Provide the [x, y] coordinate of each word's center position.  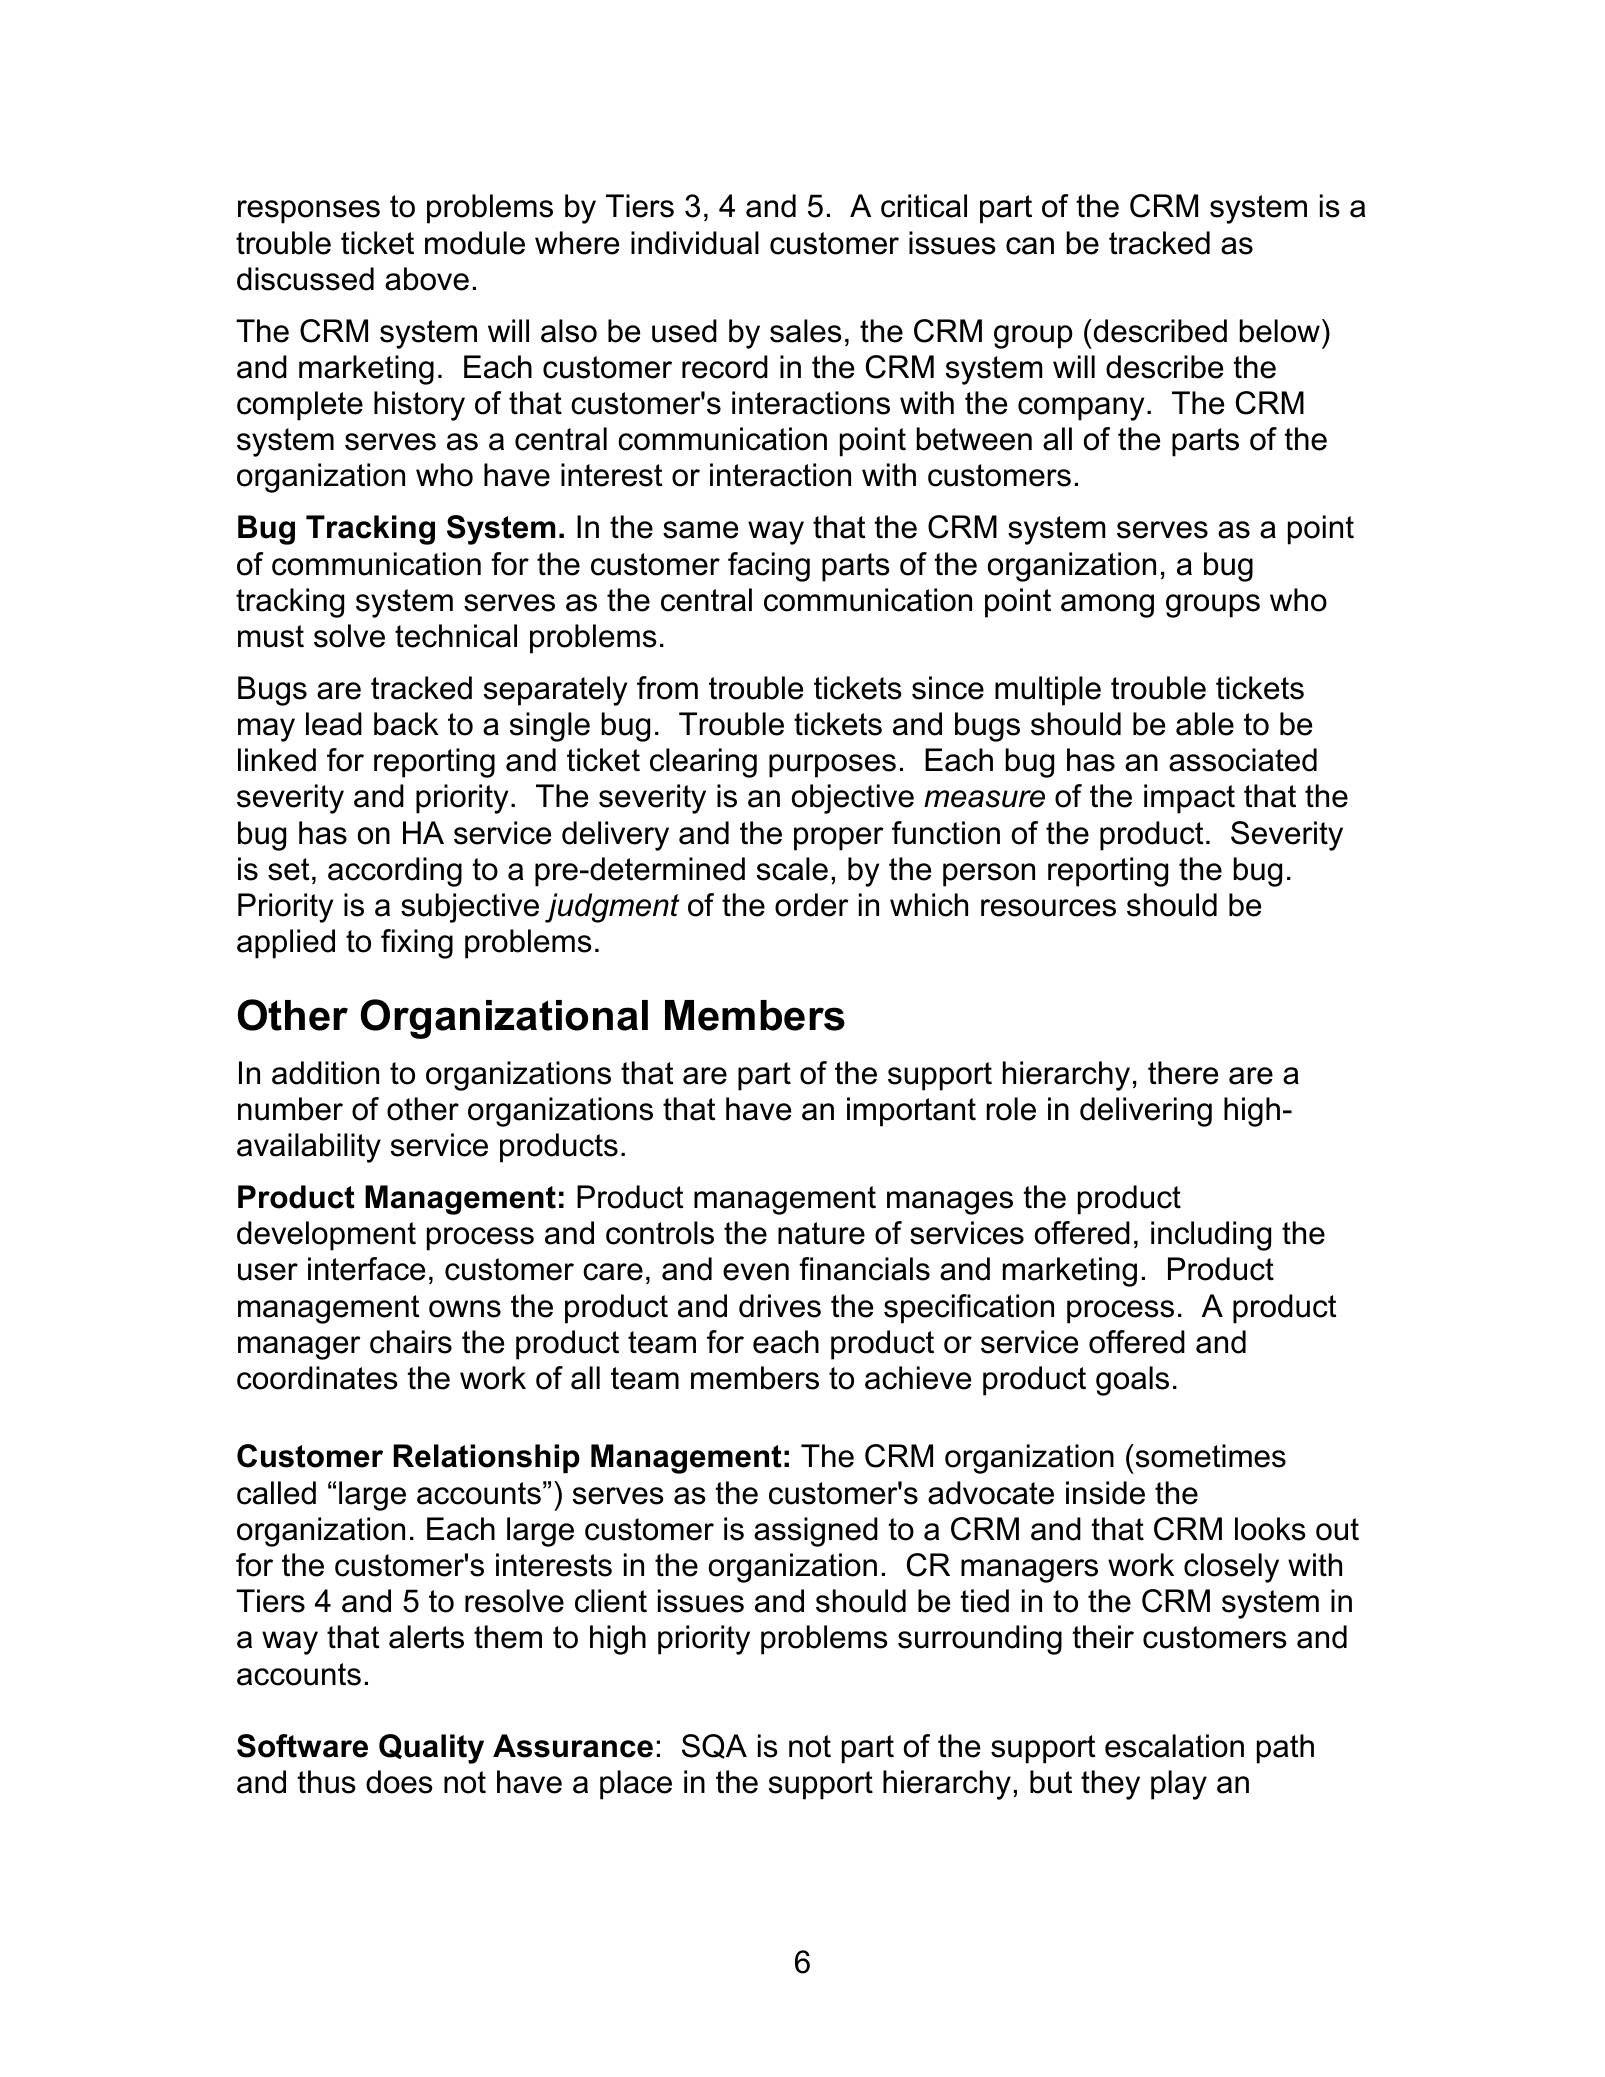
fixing [417, 944]
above [427, 279]
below [1280, 331]
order [812, 905]
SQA [714, 1746]
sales [806, 331]
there [1183, 1073]
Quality [431, 1749]
